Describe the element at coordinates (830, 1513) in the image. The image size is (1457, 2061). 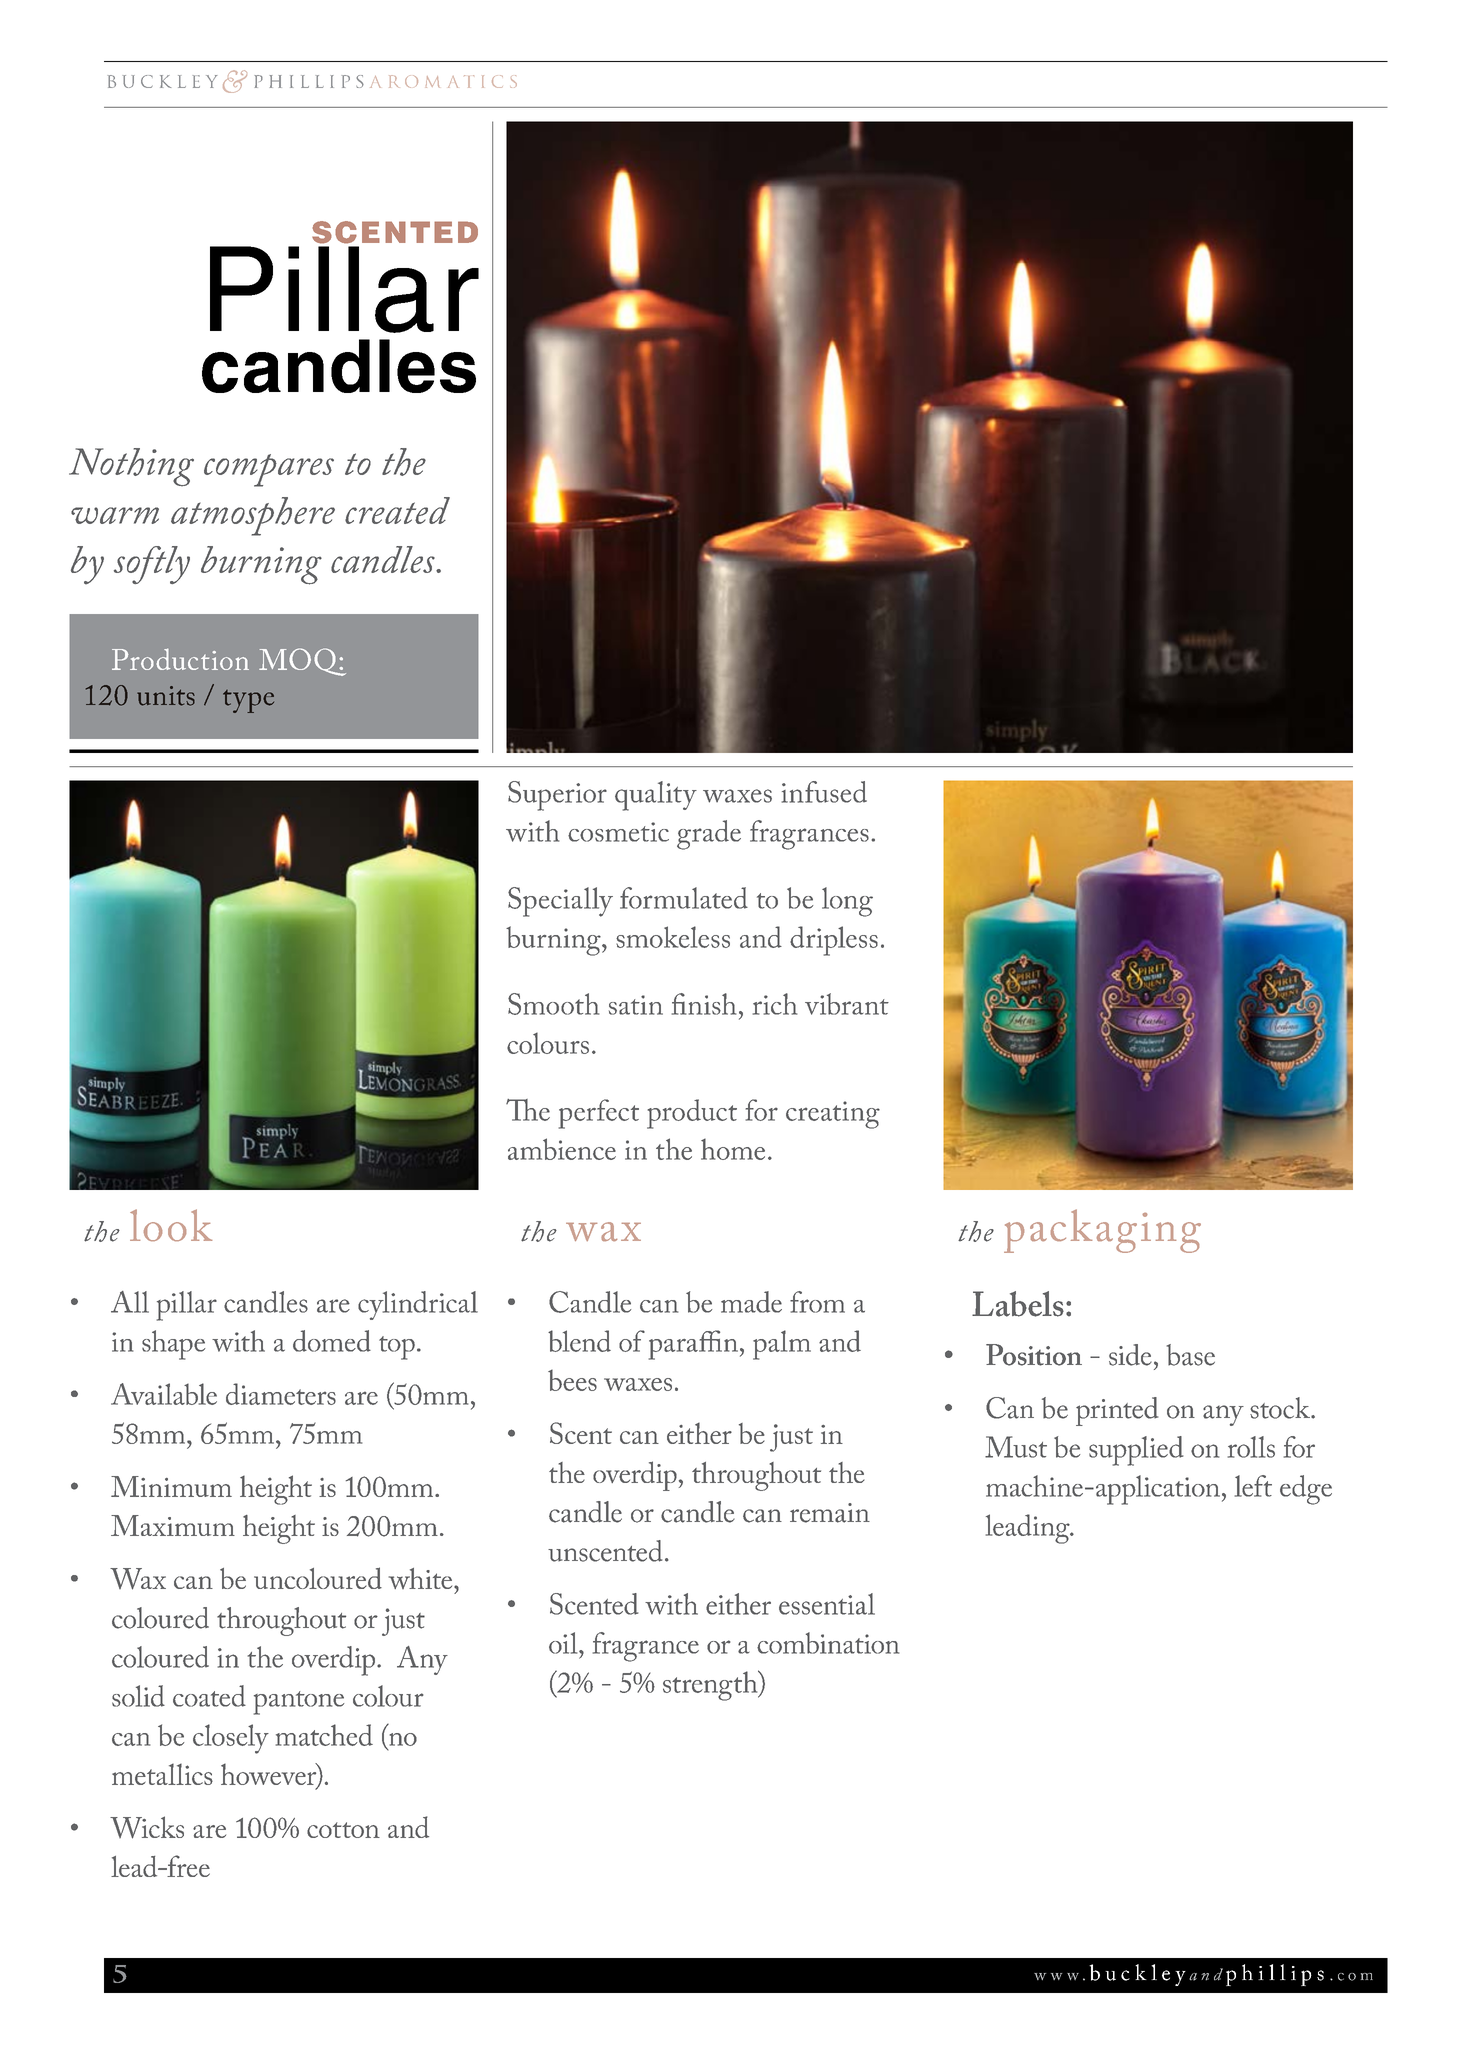
I see `remain` at that location.
